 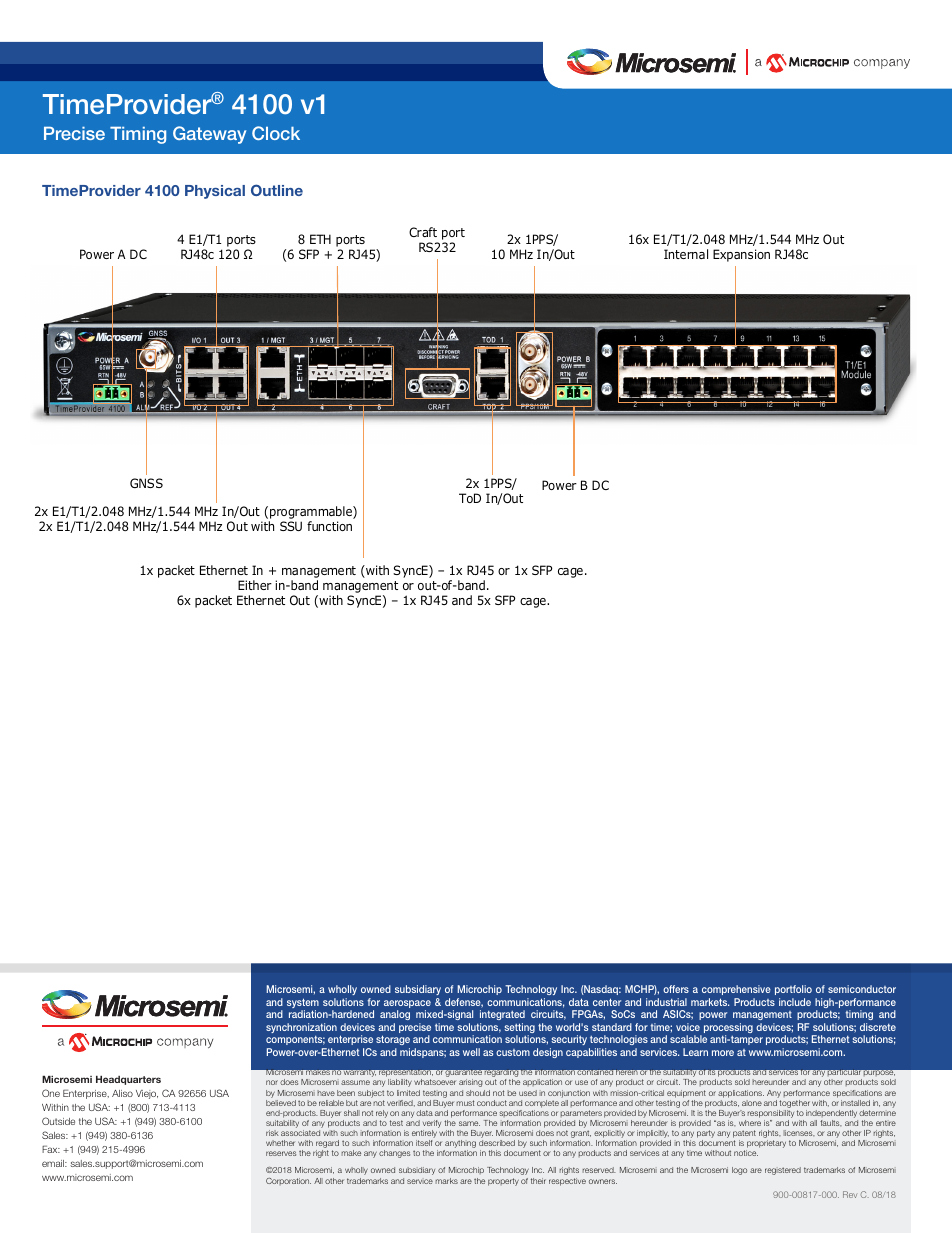 What do you see at coordinates (277, 190) in the document?
I see `Outline` at bounding box center [277, 190].
